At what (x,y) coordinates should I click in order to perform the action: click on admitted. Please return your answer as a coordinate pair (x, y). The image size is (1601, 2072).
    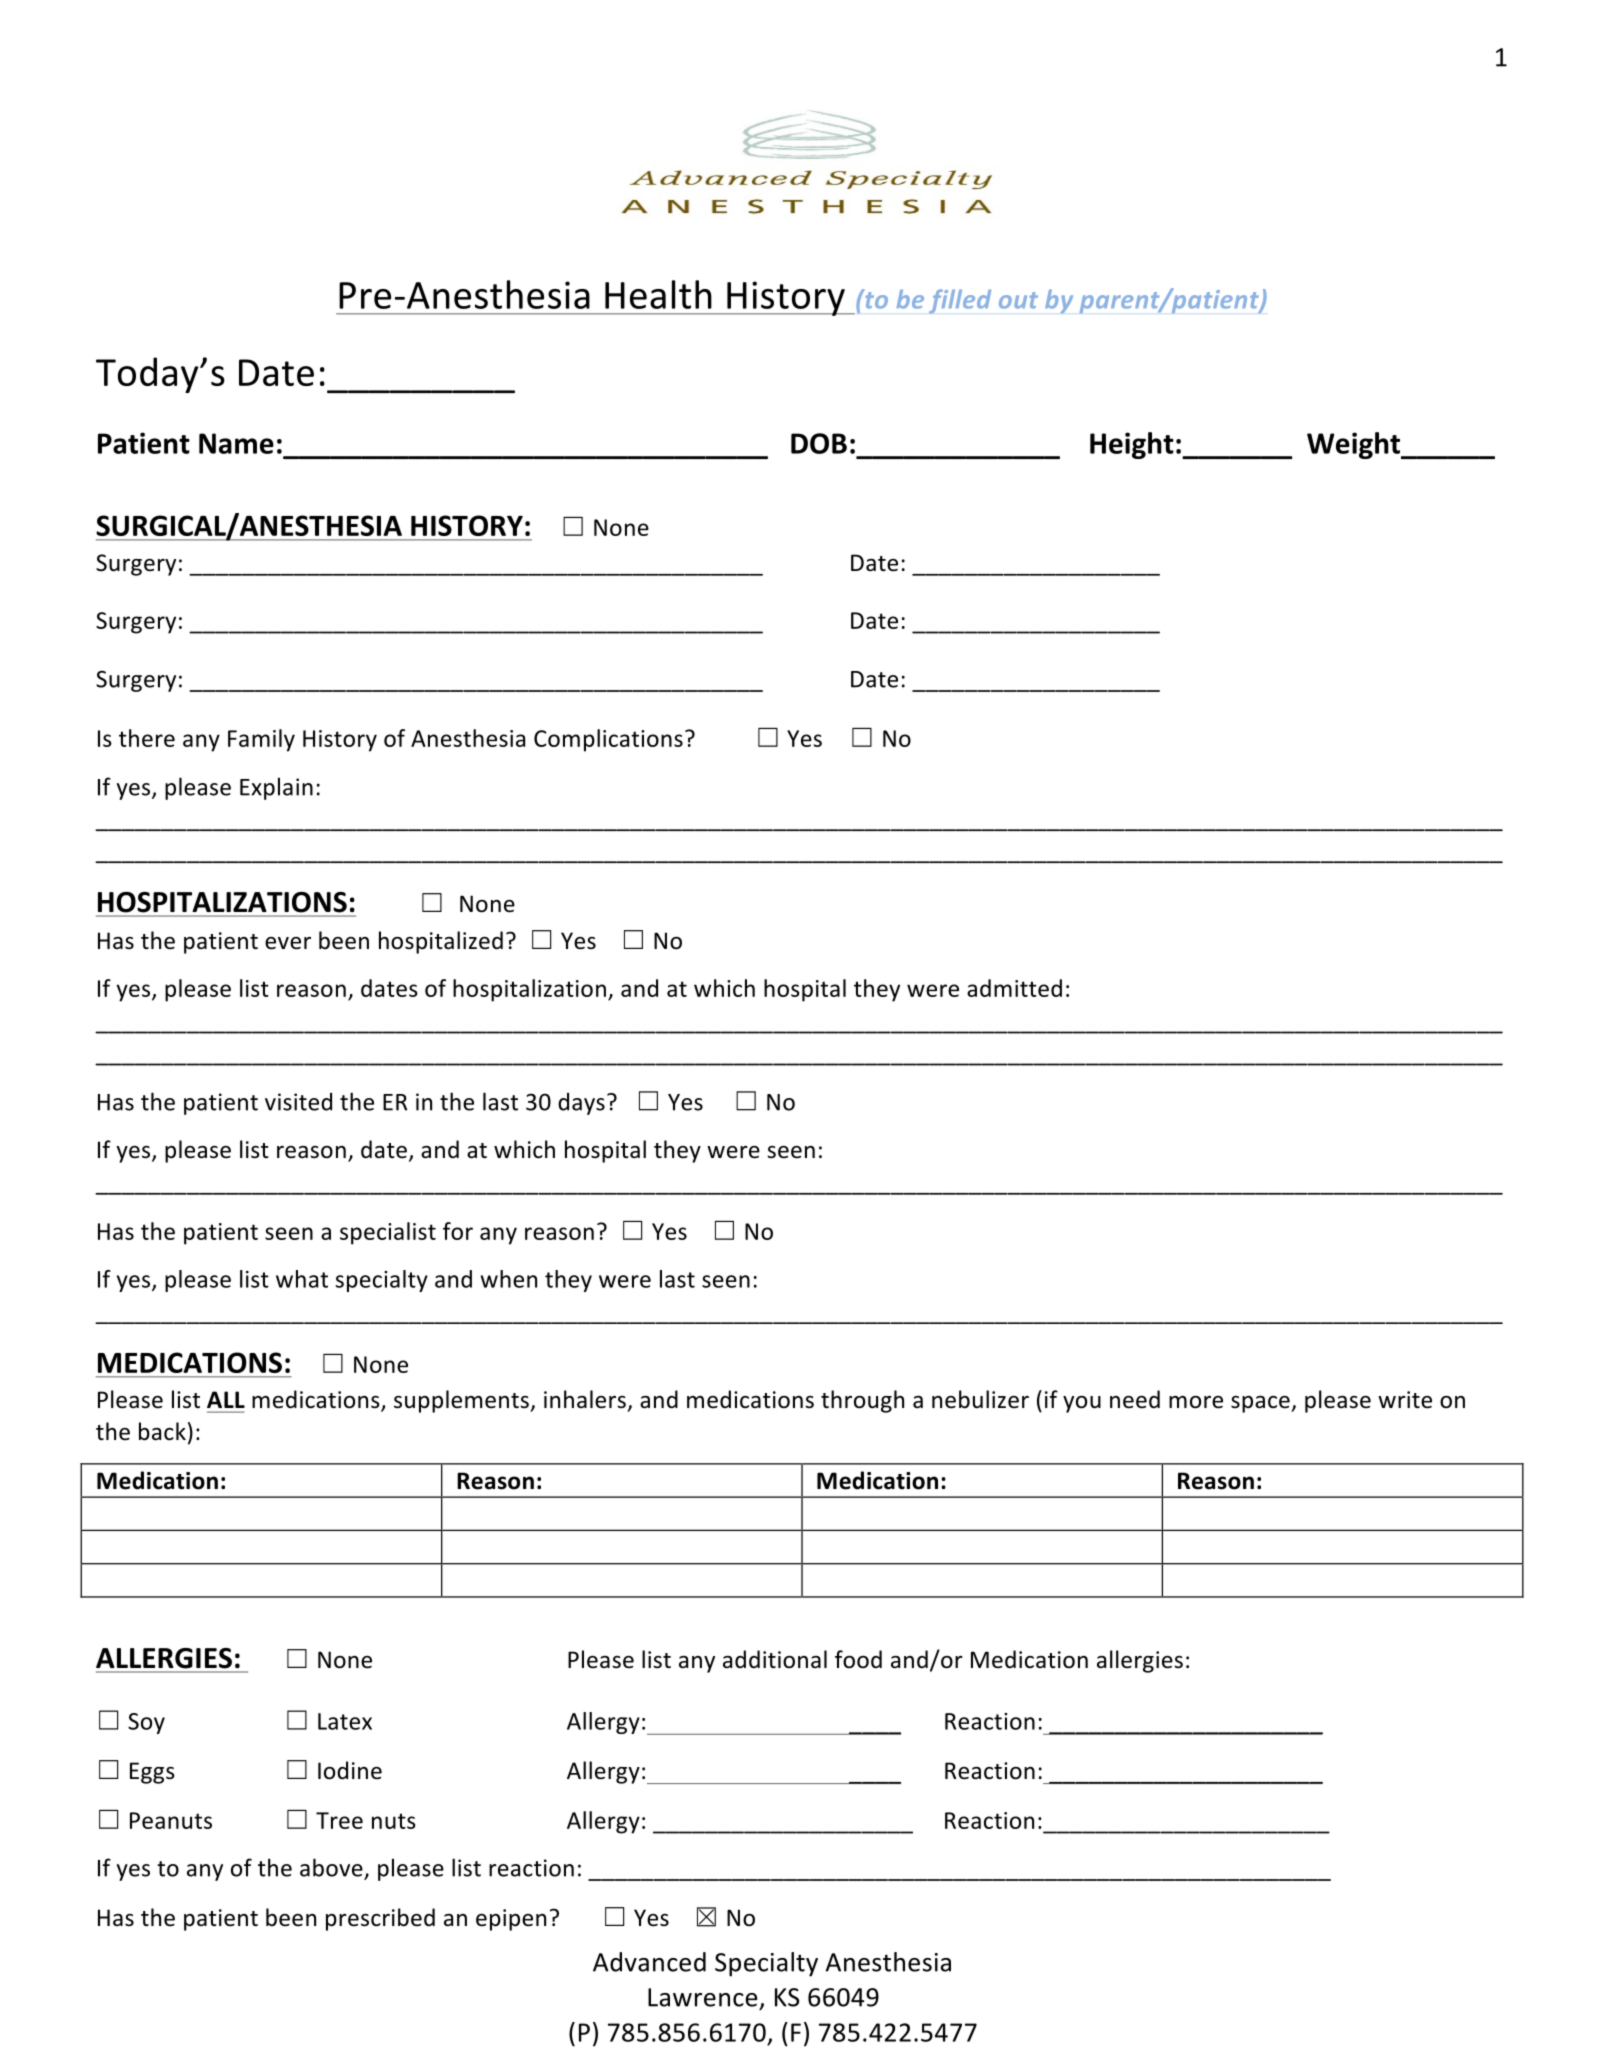
    Looking at the image, I should click on (1014, 988).
